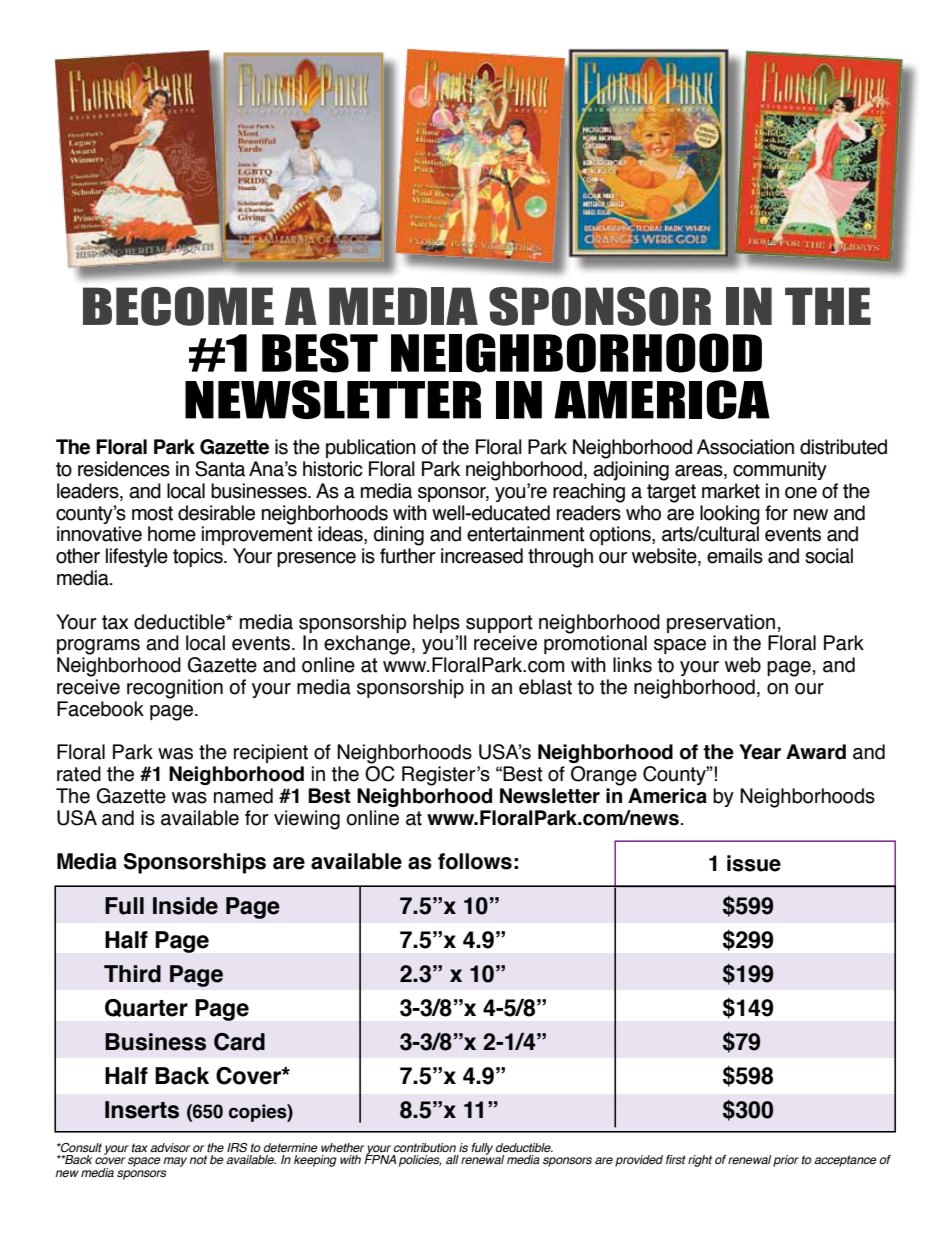  Describe the element at coordinates (475, 861) in the screenshot. I see `follows` at that location.
